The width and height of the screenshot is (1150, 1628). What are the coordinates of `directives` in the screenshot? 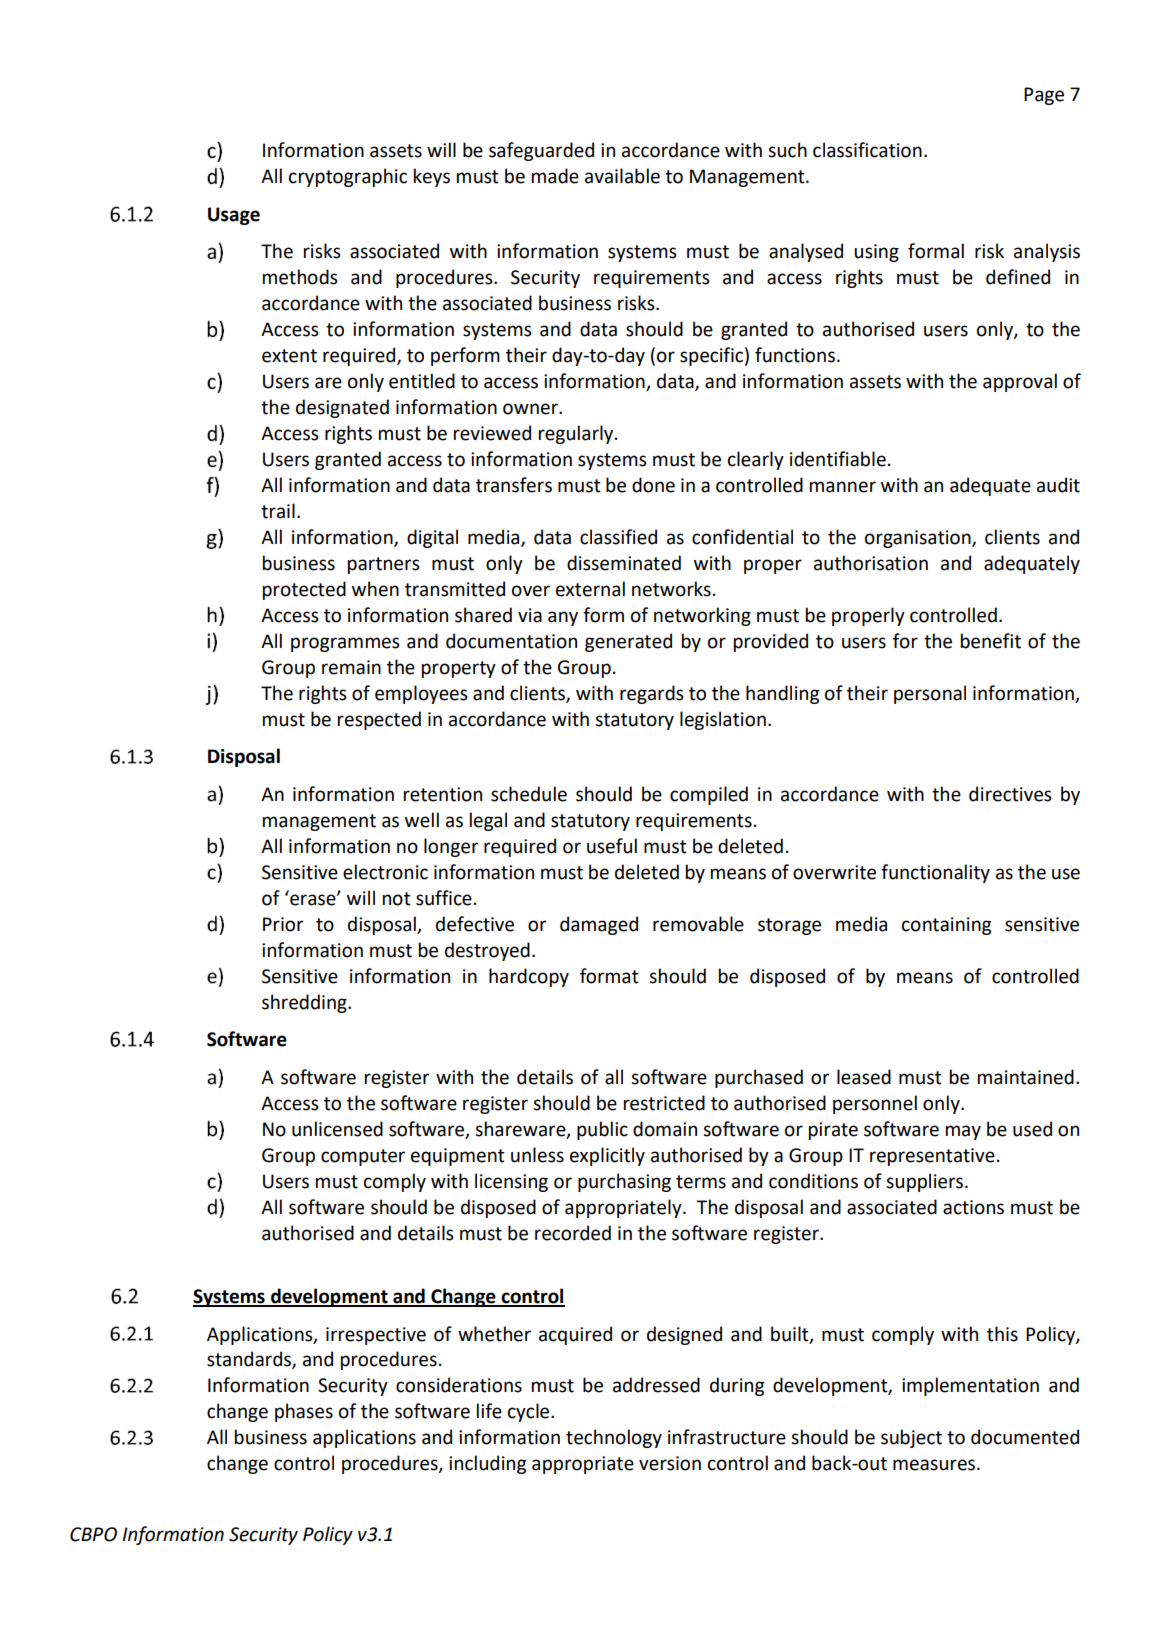 It's located at (1010, 794).
